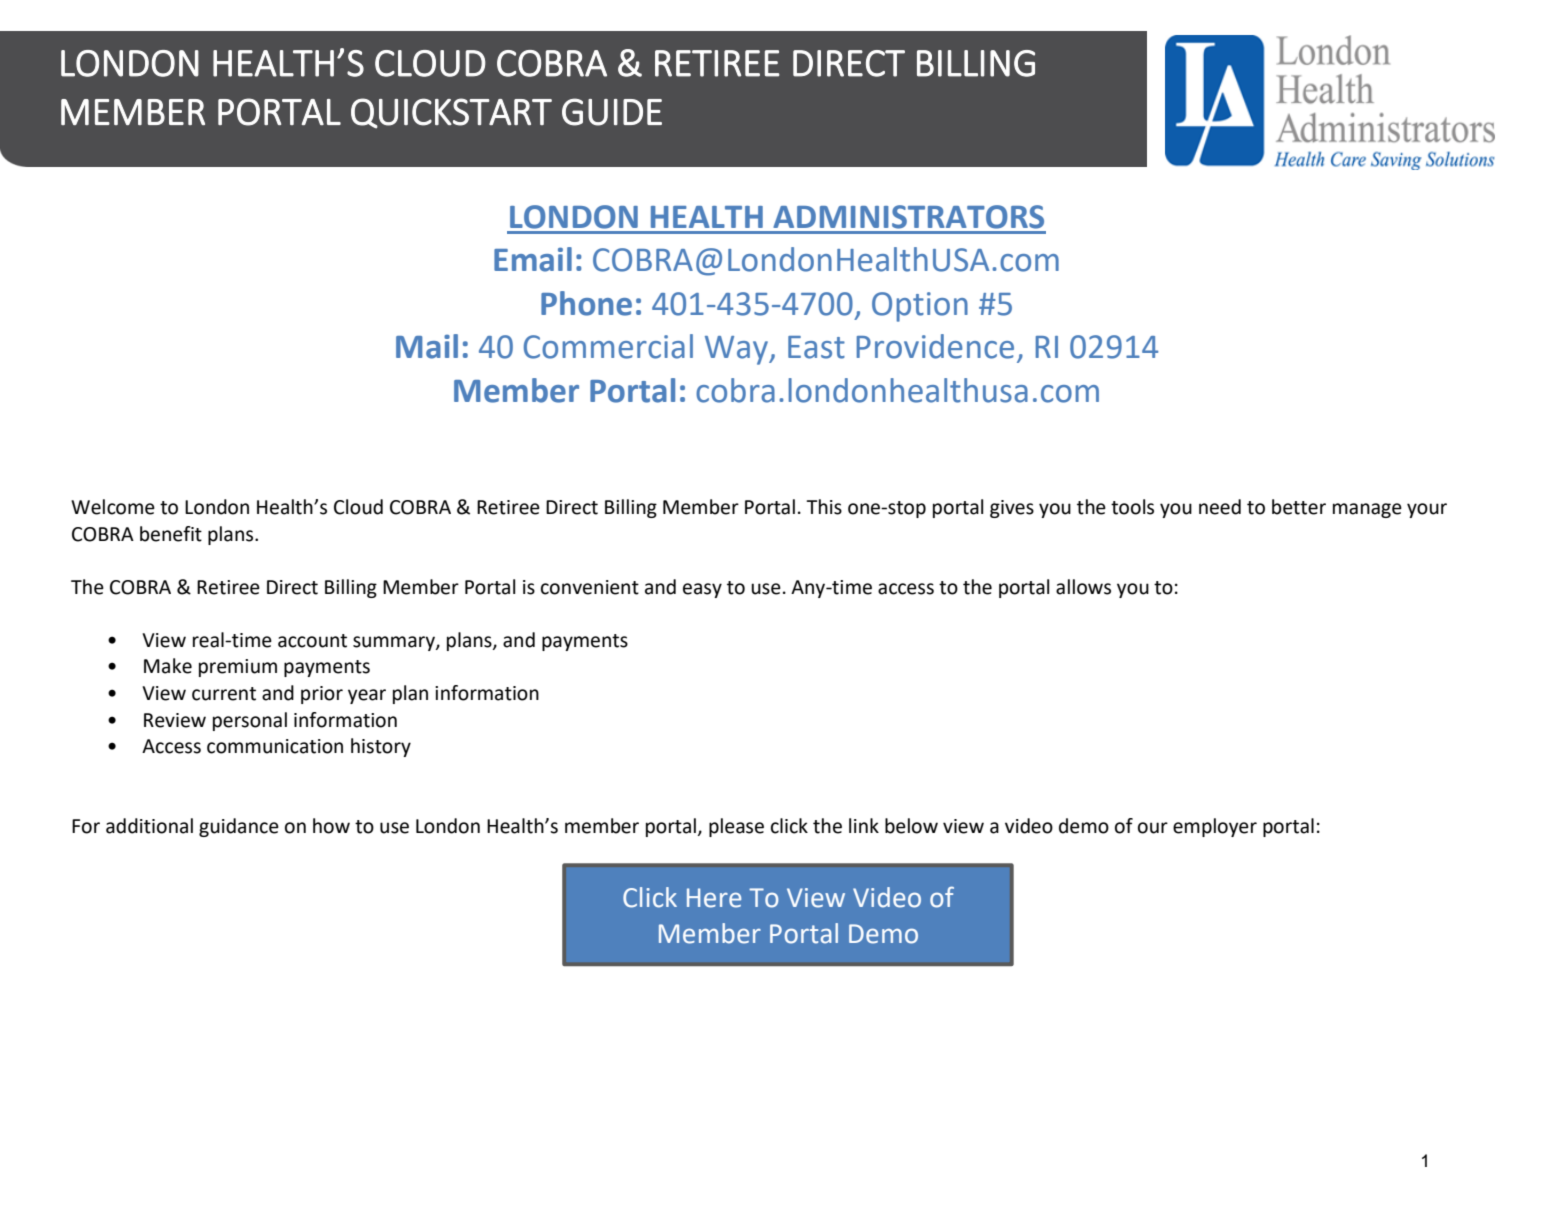 The width and height of the page is (1568, 1212). What do you see at coordinates (935, 346) in the page?
I see `Providence` at bounding box center [935, 346].
